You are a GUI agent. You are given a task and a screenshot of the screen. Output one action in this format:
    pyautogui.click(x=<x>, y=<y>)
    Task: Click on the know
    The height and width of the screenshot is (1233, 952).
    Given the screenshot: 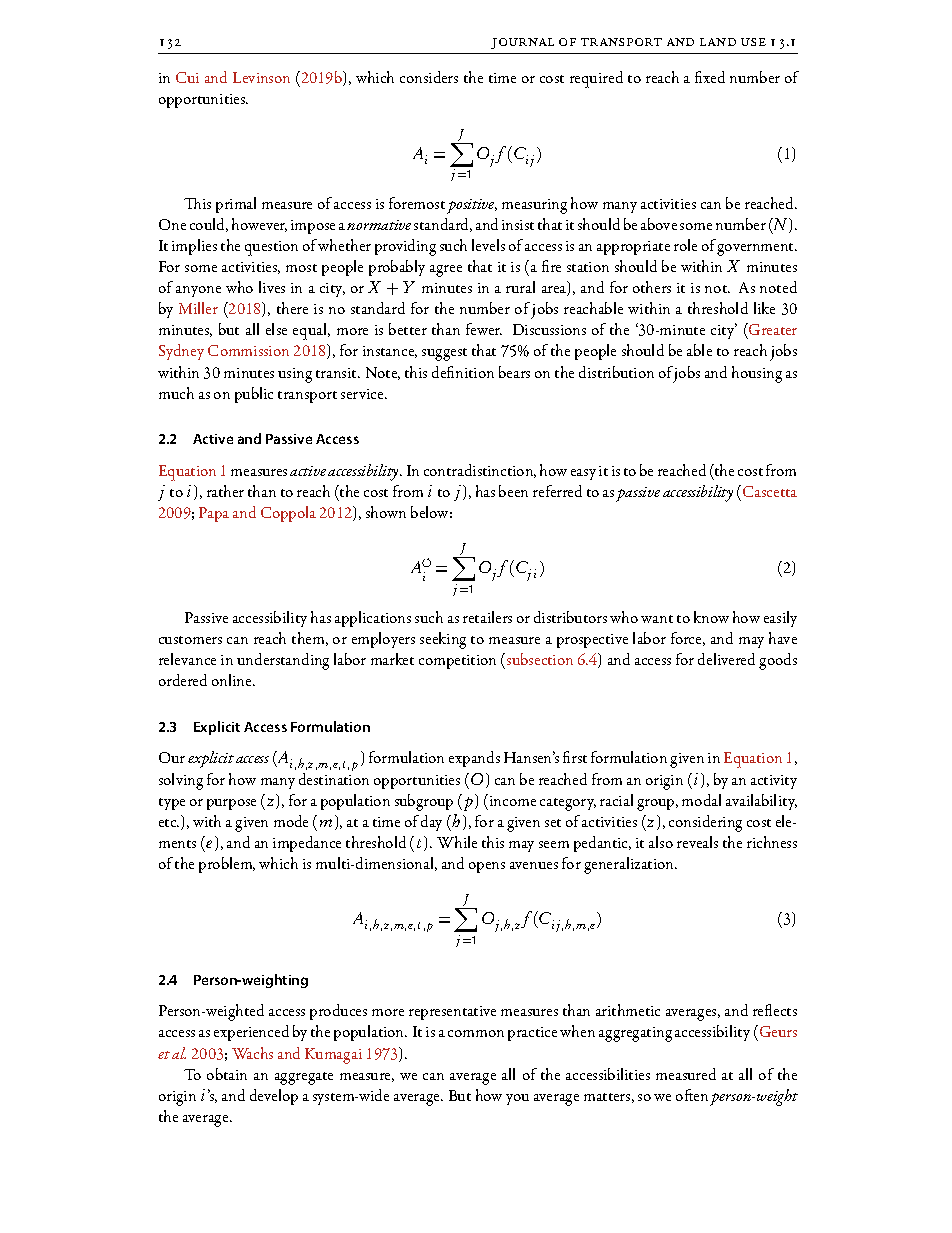 What is the action you would take?
    pyautogui.click(x=711, y=617)
